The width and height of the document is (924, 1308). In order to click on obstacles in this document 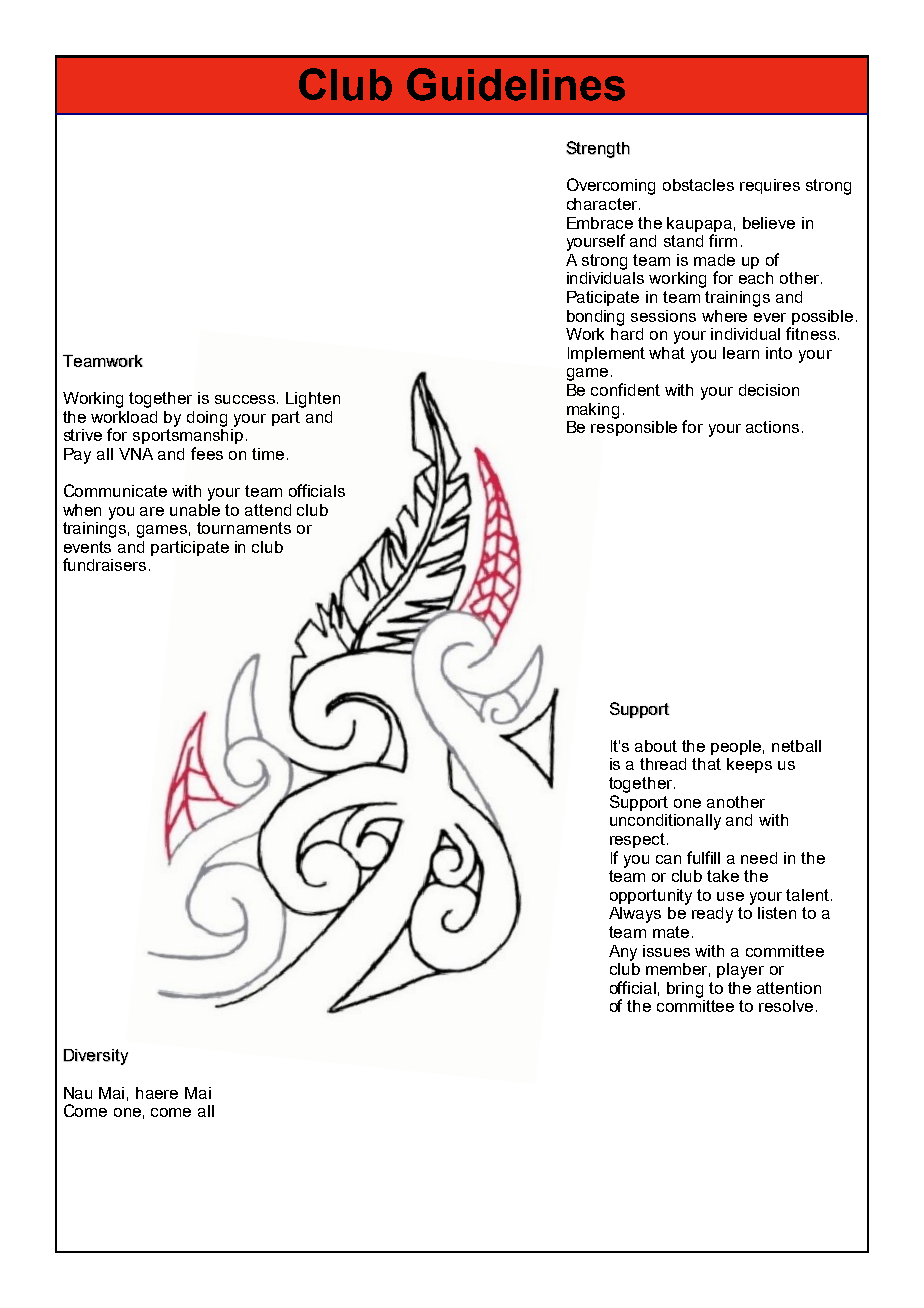, I will do `click(698, 185)`.
